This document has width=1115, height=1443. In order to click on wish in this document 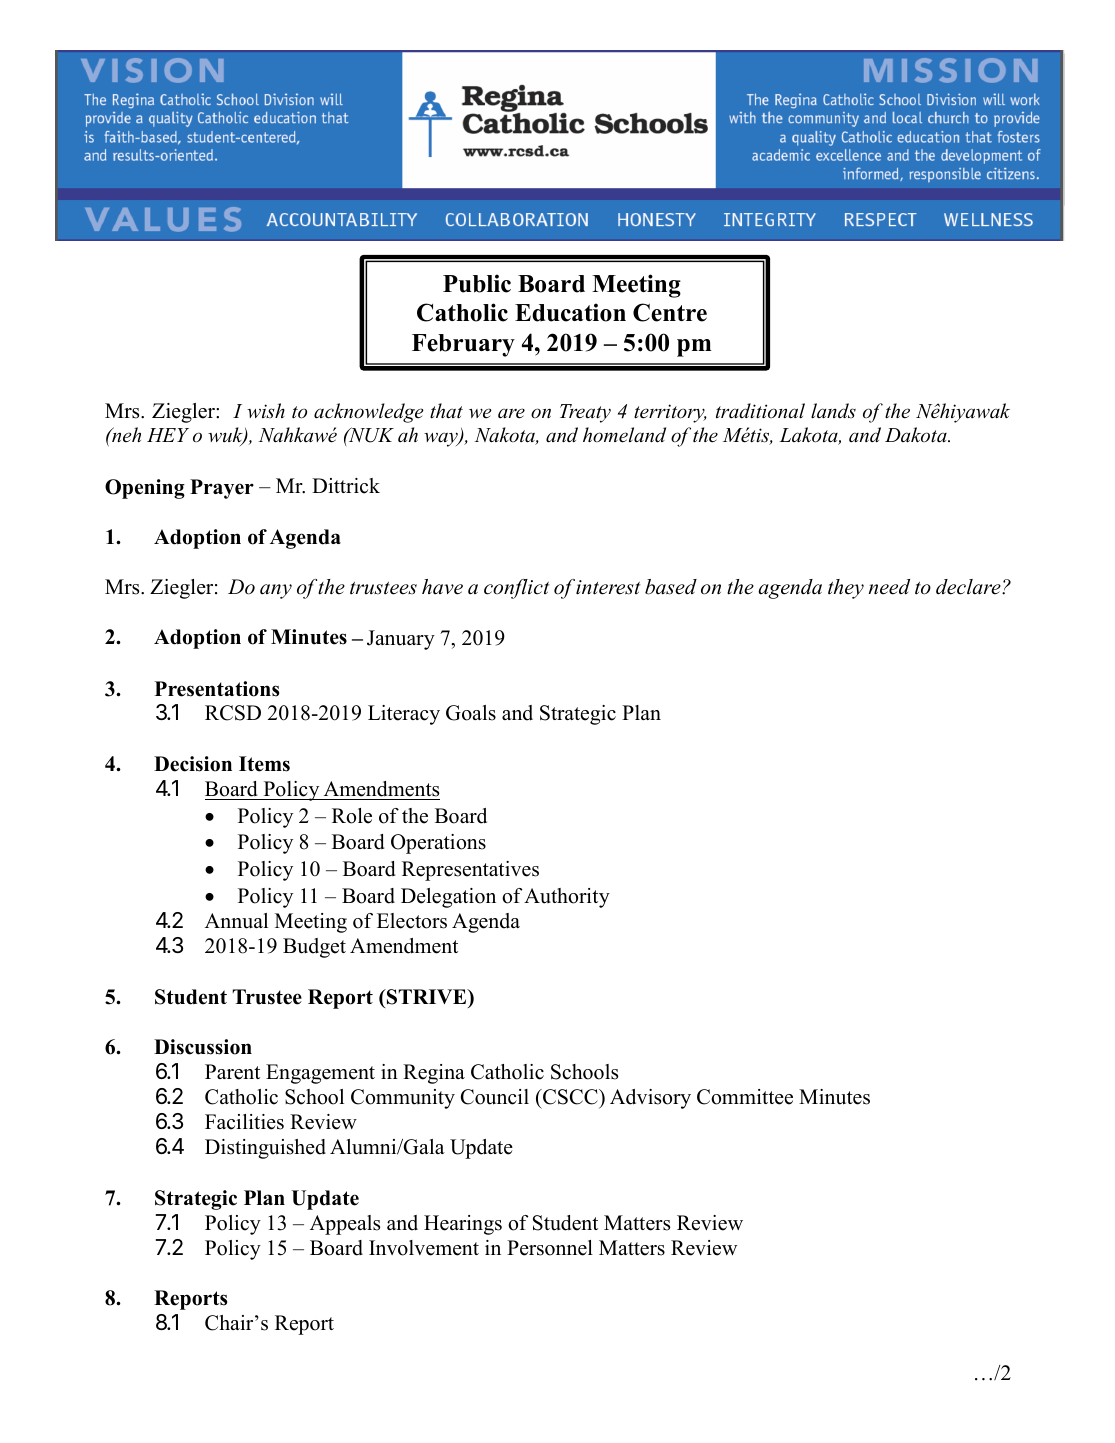, I will do `click(266, 411)`.
